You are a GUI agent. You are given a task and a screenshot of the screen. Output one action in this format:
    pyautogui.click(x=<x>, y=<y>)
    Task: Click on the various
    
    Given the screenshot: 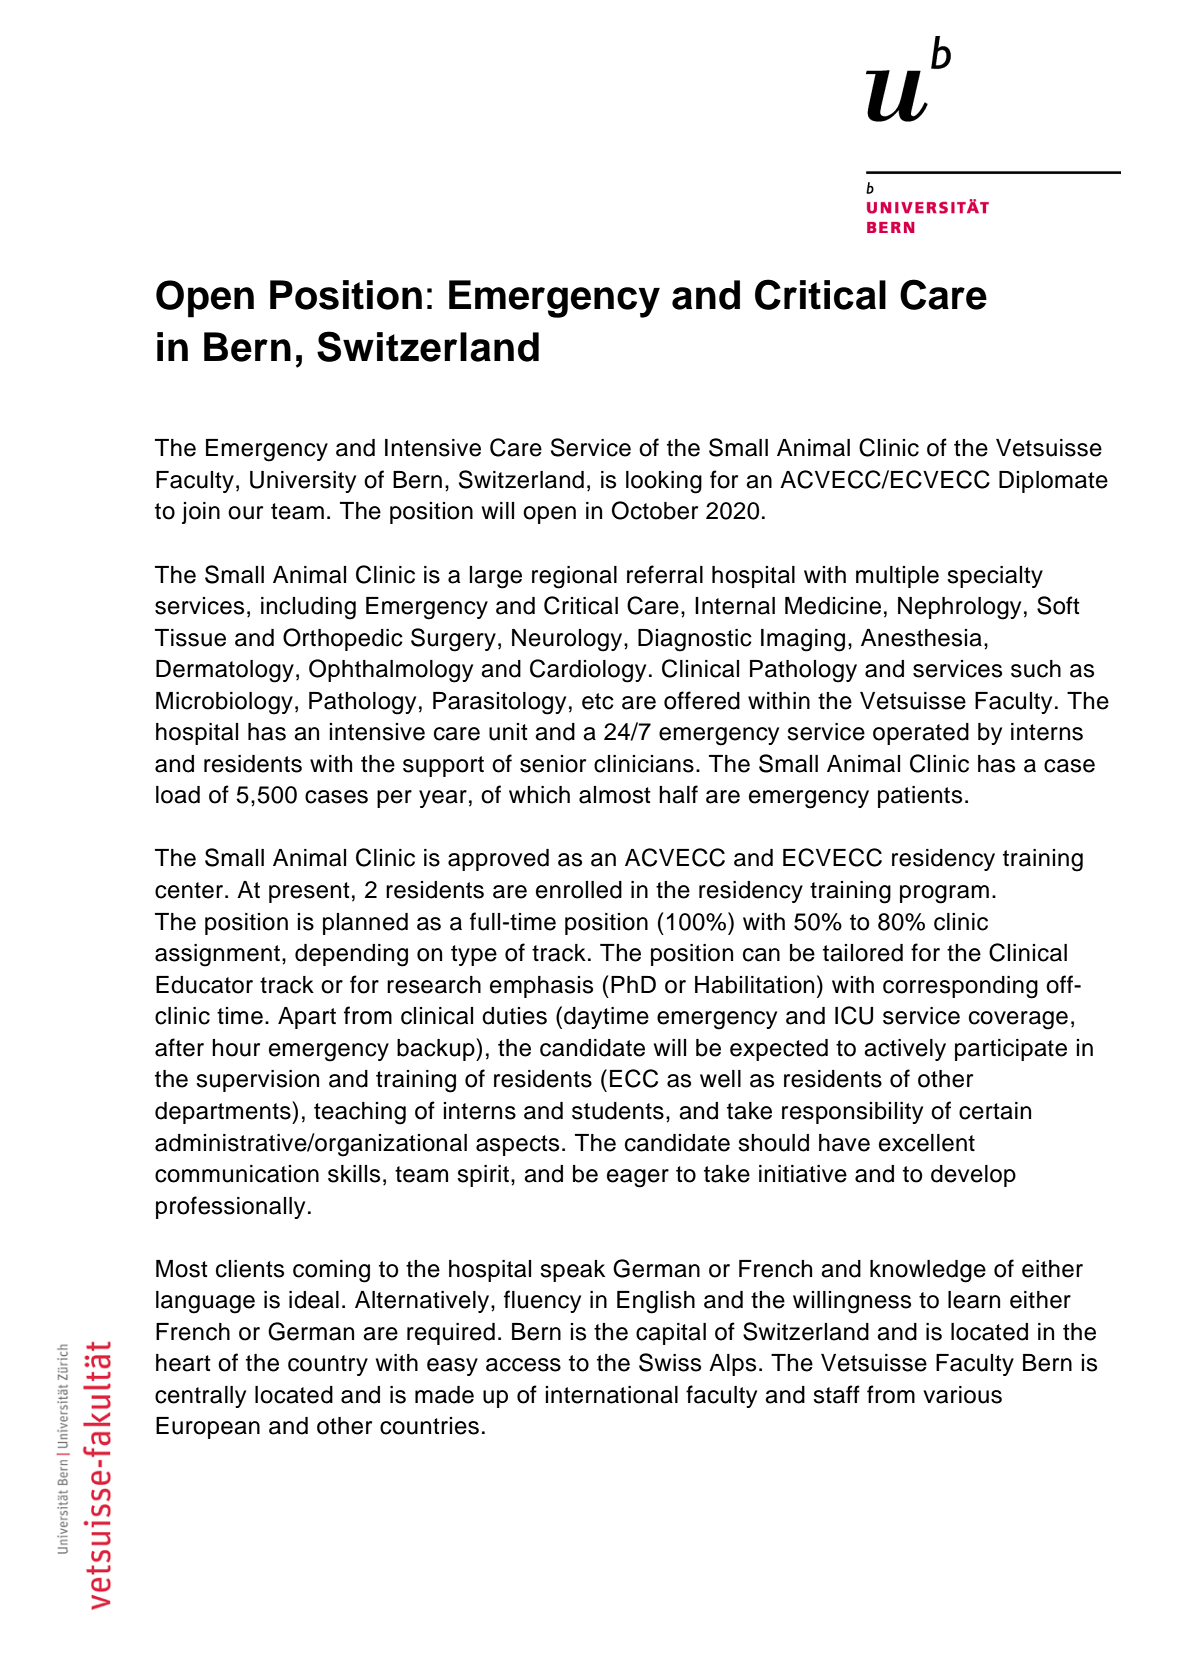 What is the action you would take?
    pyautogui.click(x=962, y=1395)
